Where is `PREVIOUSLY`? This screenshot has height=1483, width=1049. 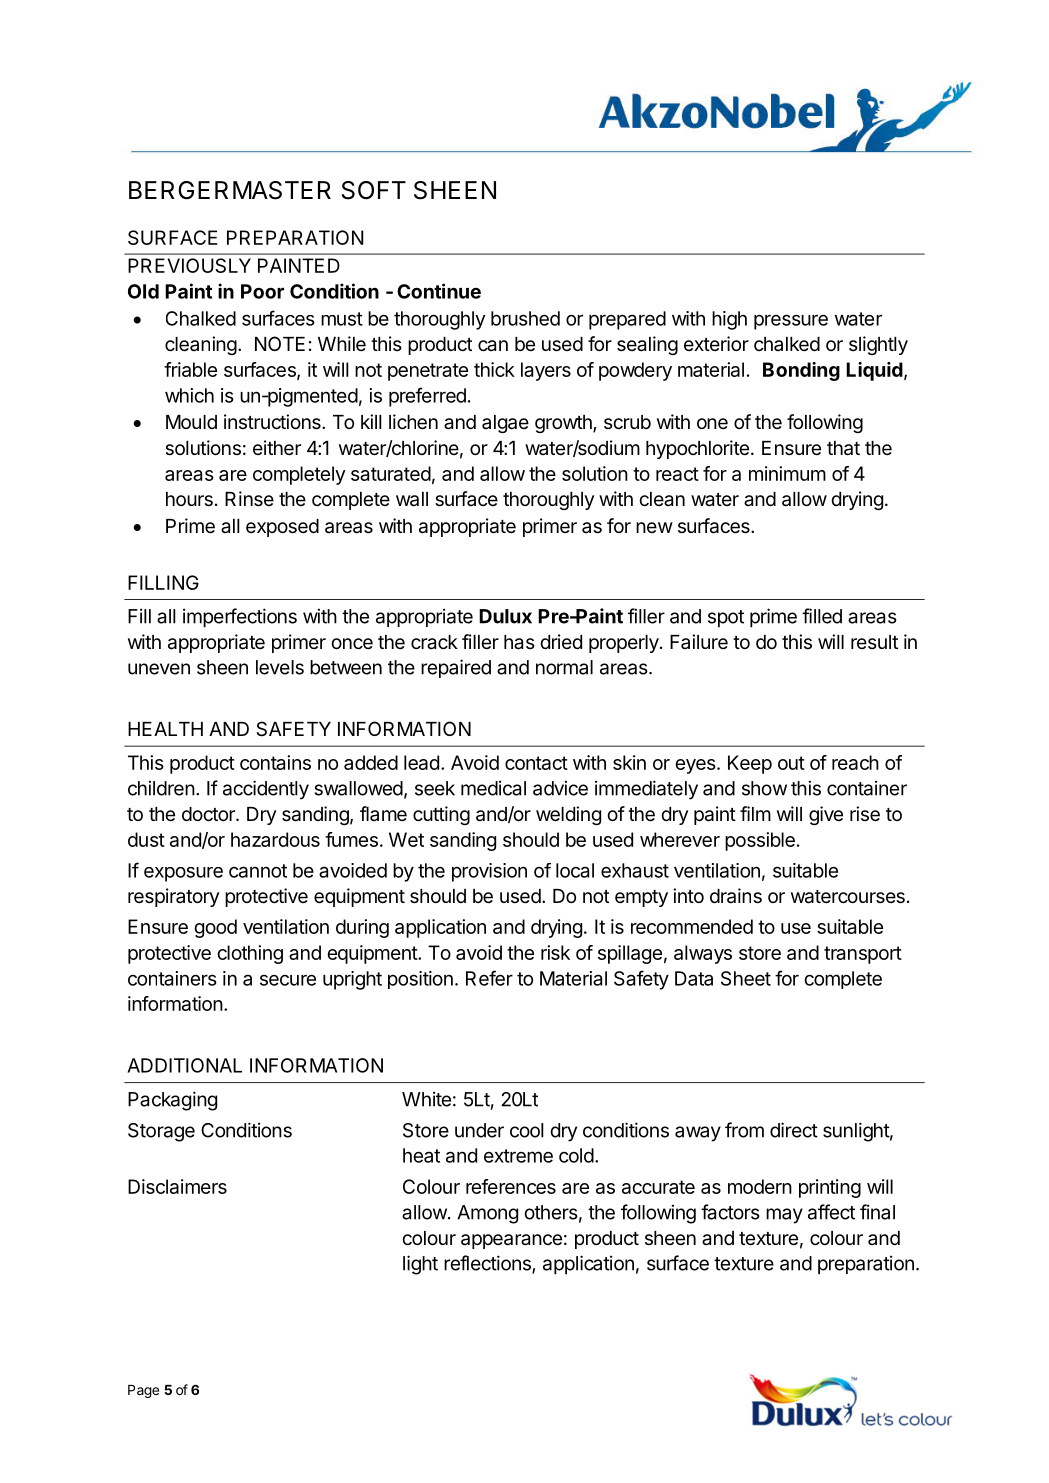
PREVIOUSLY is located at coordinates (189, 265).
